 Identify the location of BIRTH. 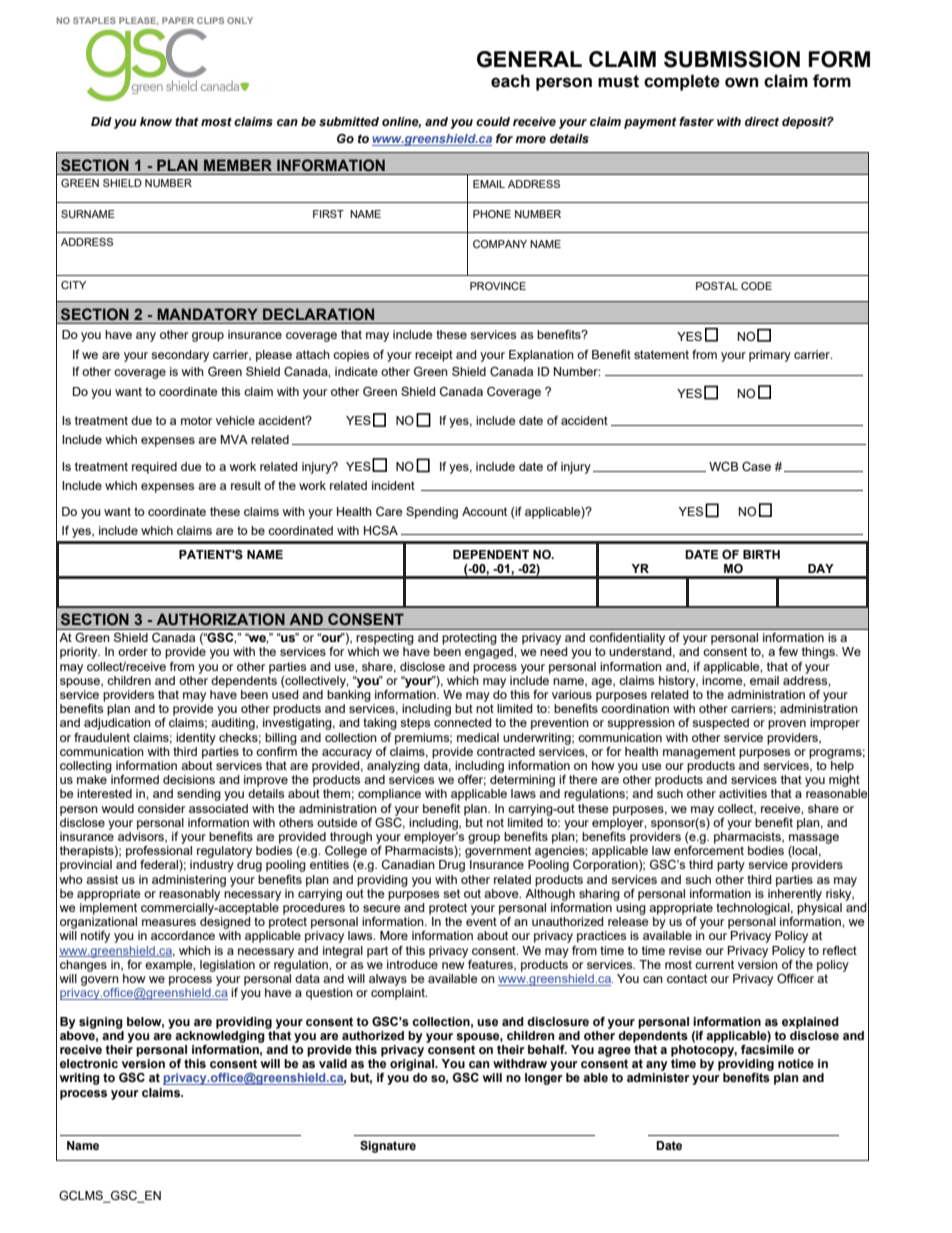
(761, 554).
